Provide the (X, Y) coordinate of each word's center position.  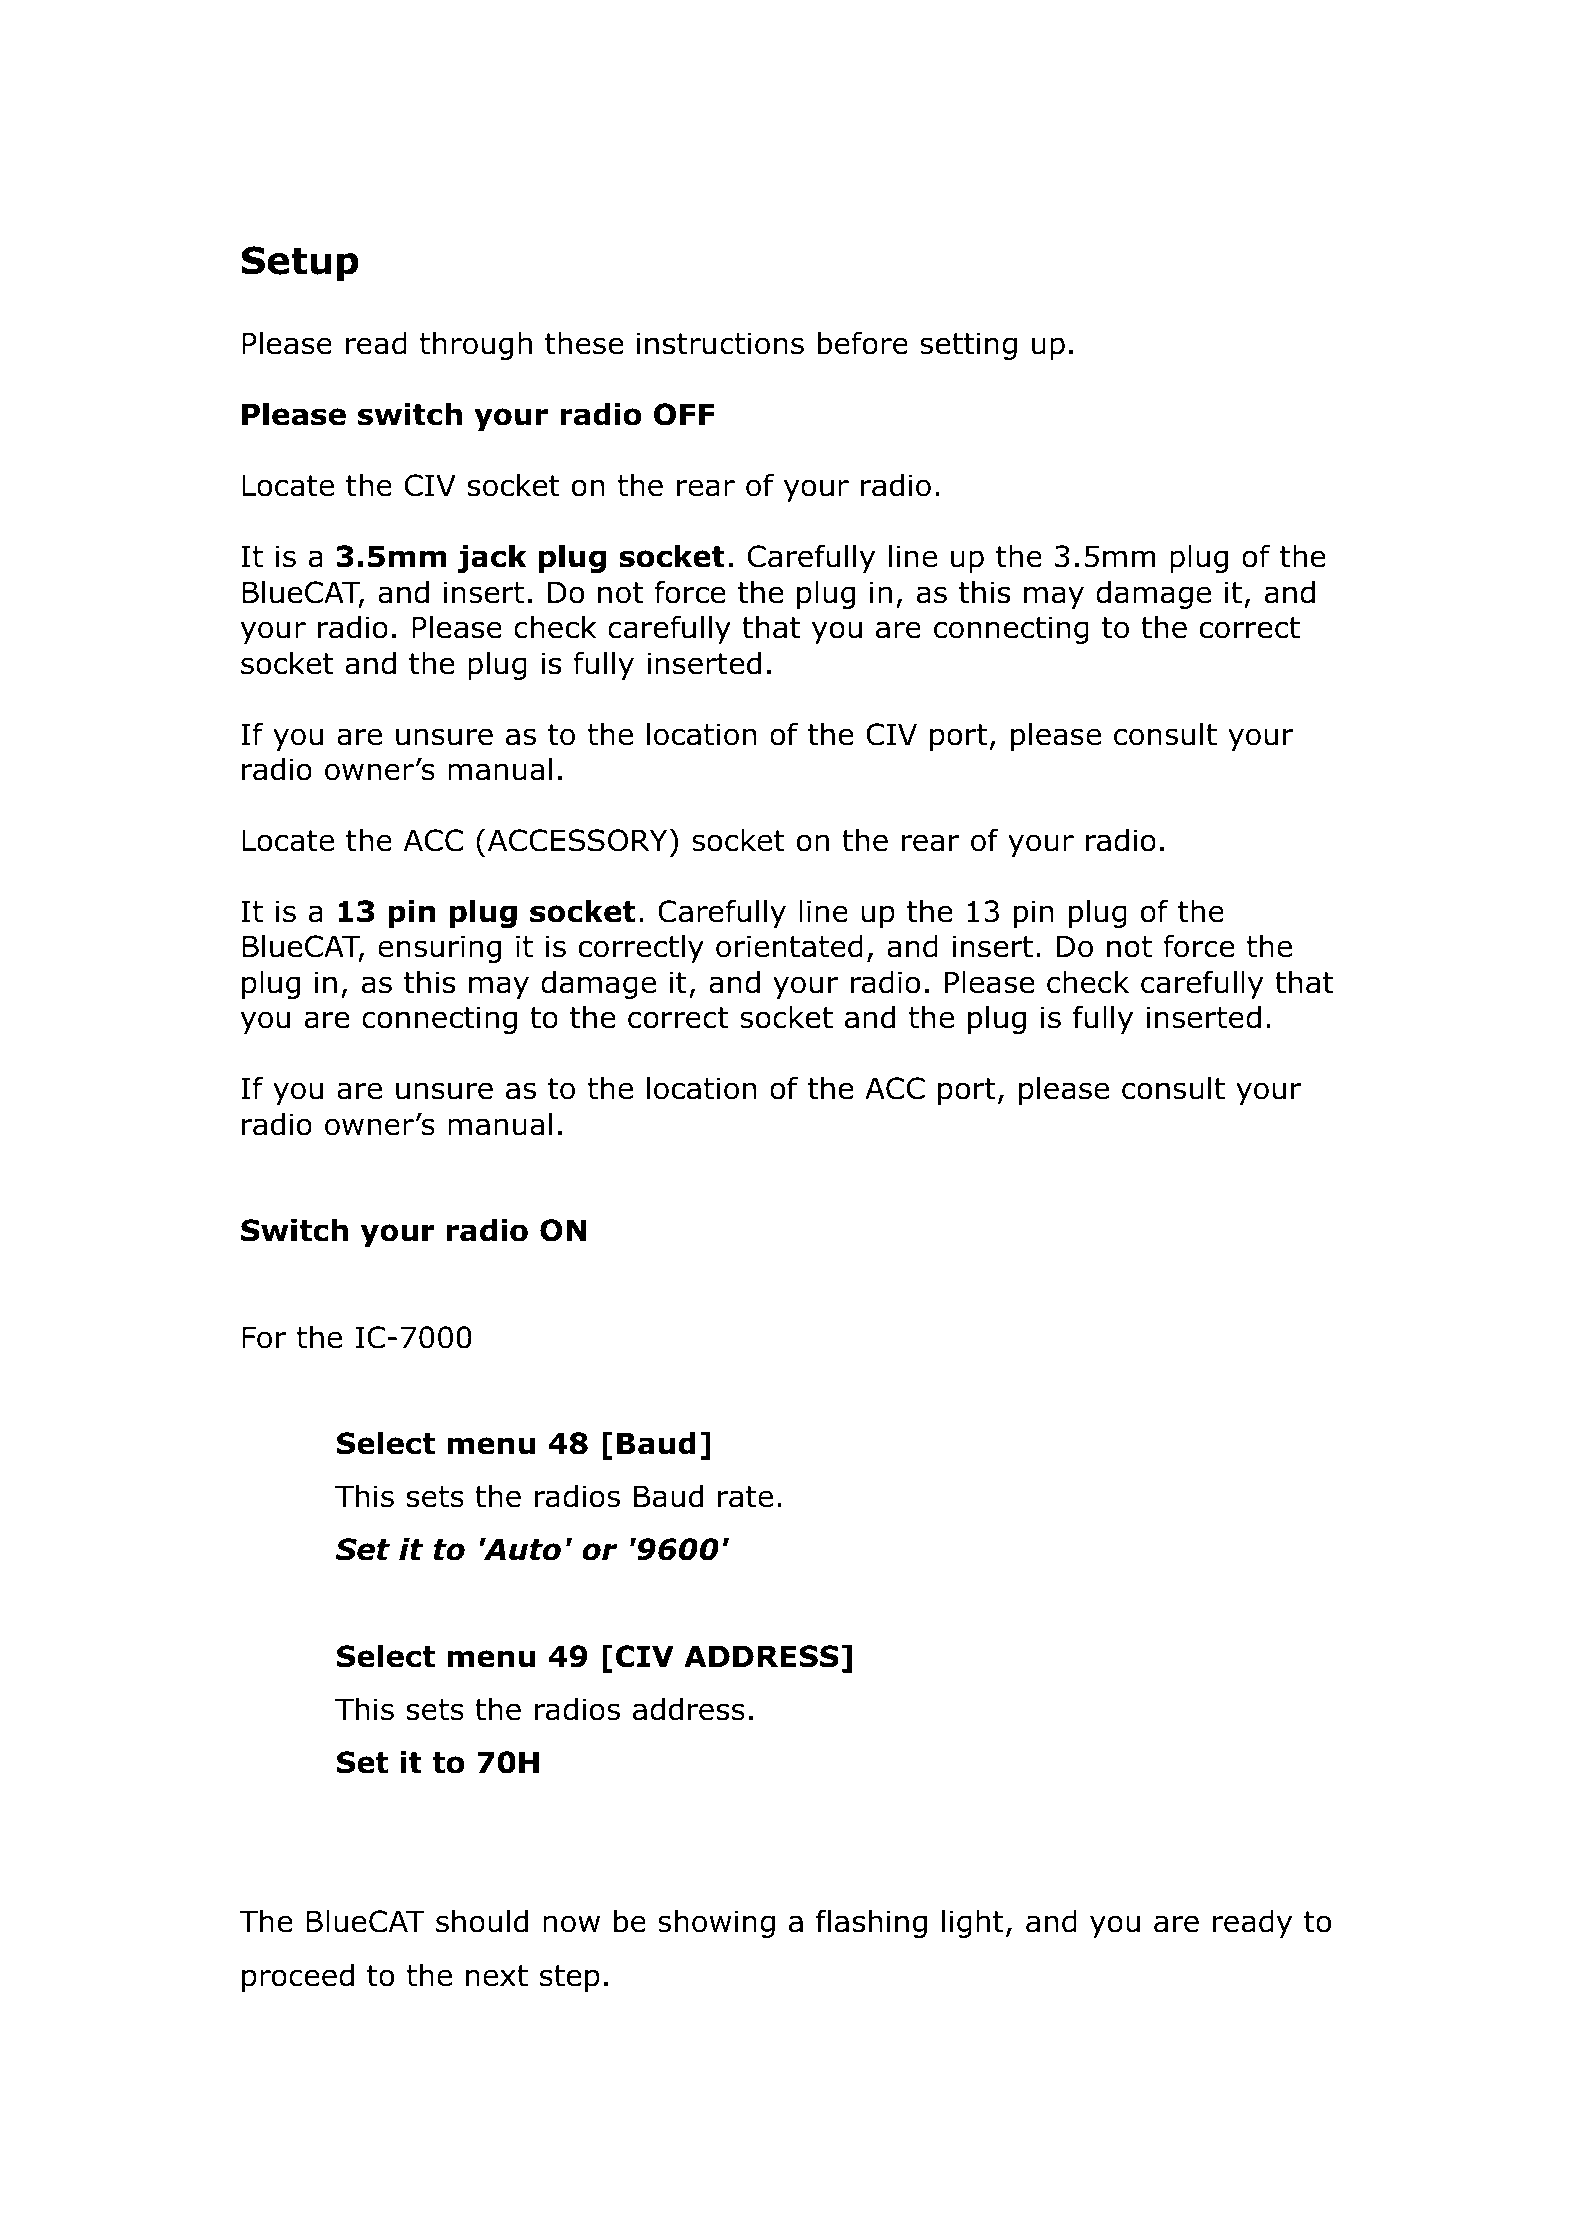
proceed (298, 1977)
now (571, 1924)
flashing (871, 1923)
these (584, 343)
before (863, 343)
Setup (300, 264)
